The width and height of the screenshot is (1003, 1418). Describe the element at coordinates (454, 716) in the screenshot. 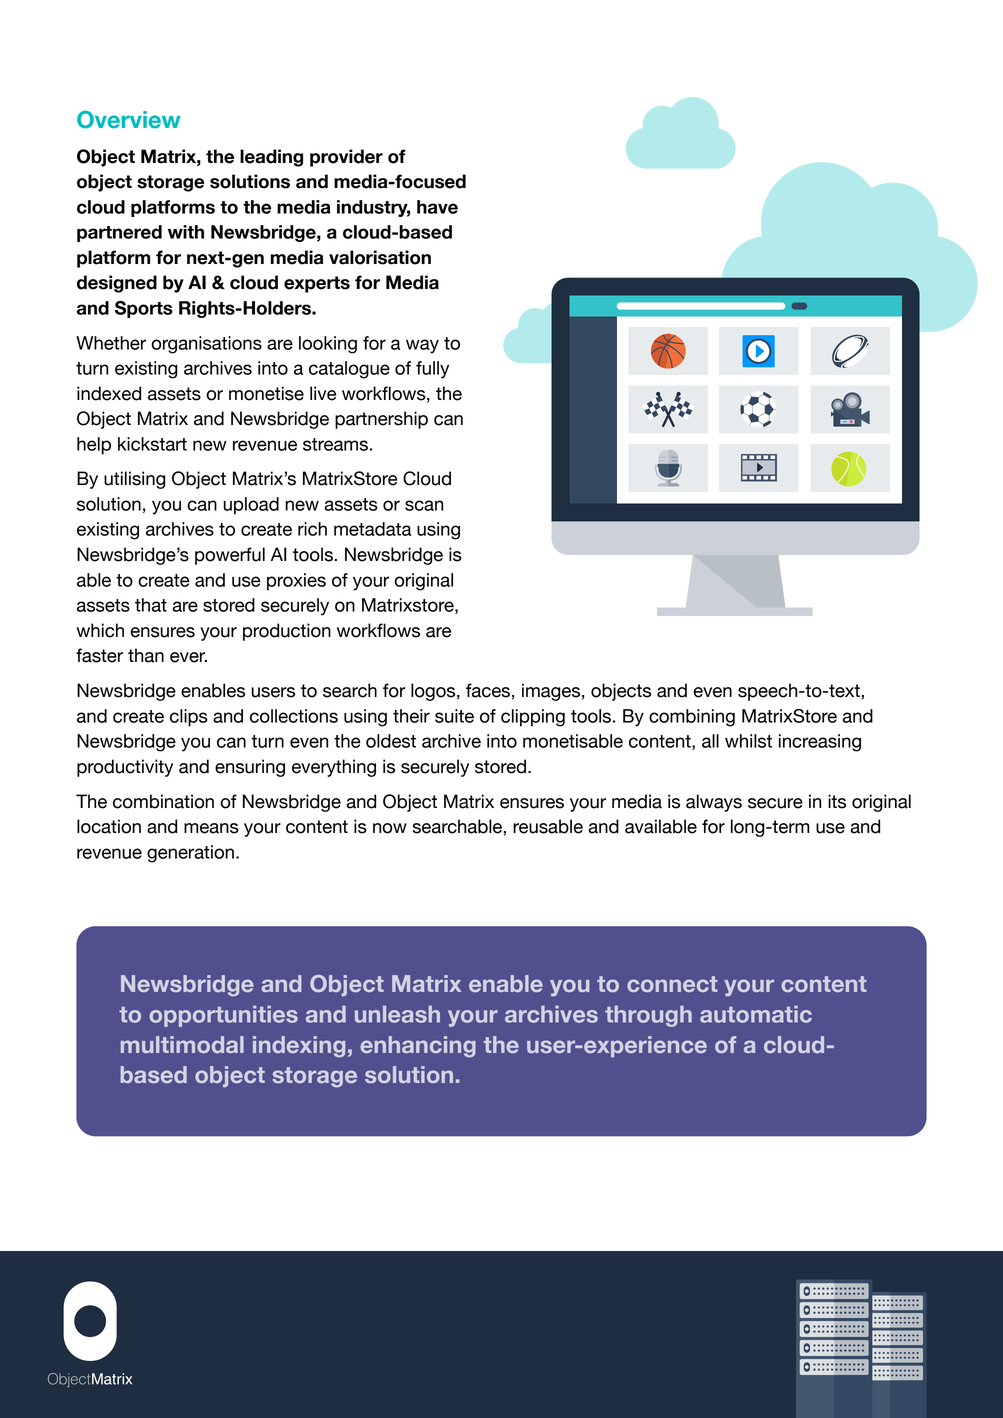

I see `suite` at that location.
